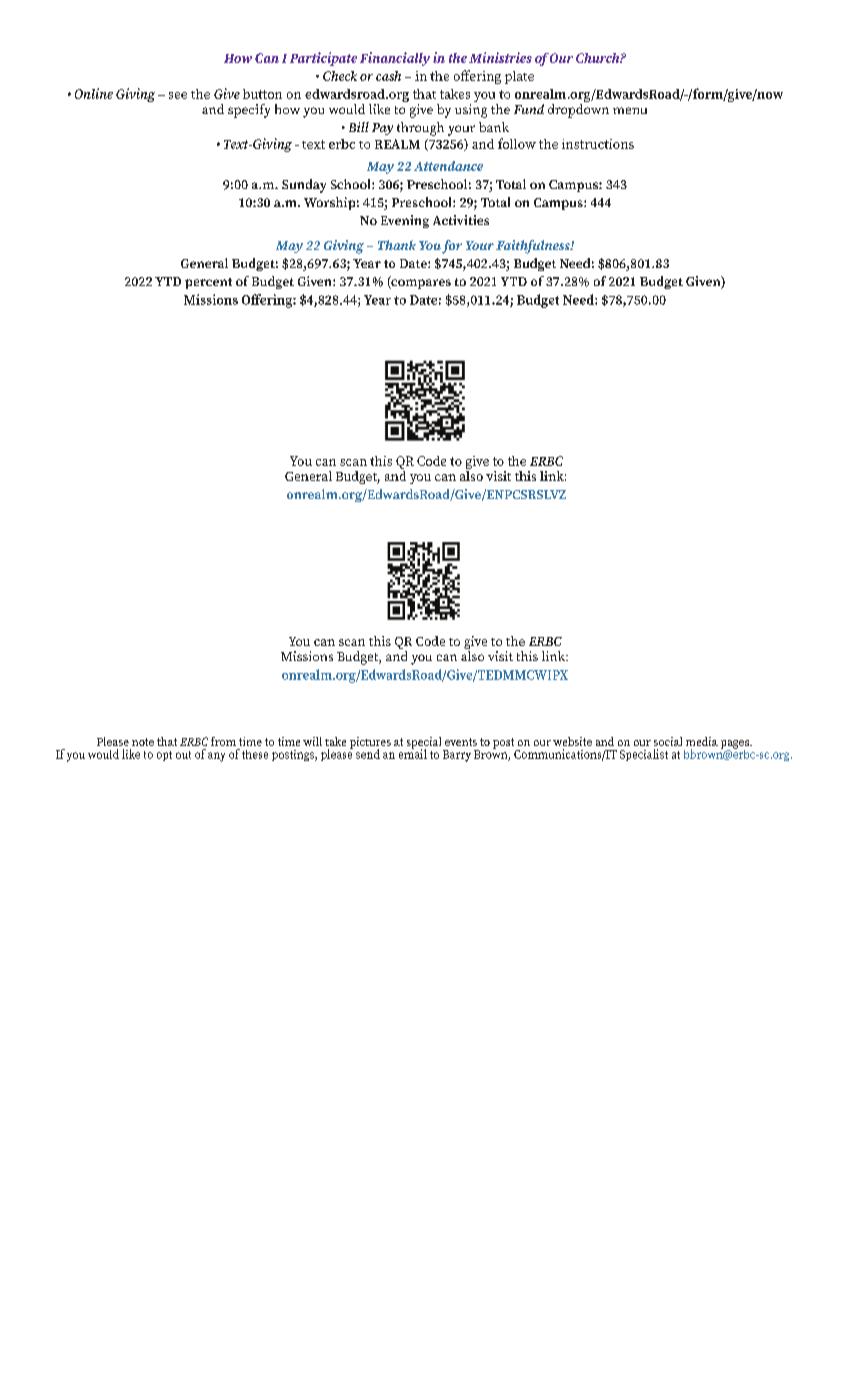  What do you see at coordinates (208, 283) in the page?
I see `percent` at bounding box center [208, 283].
